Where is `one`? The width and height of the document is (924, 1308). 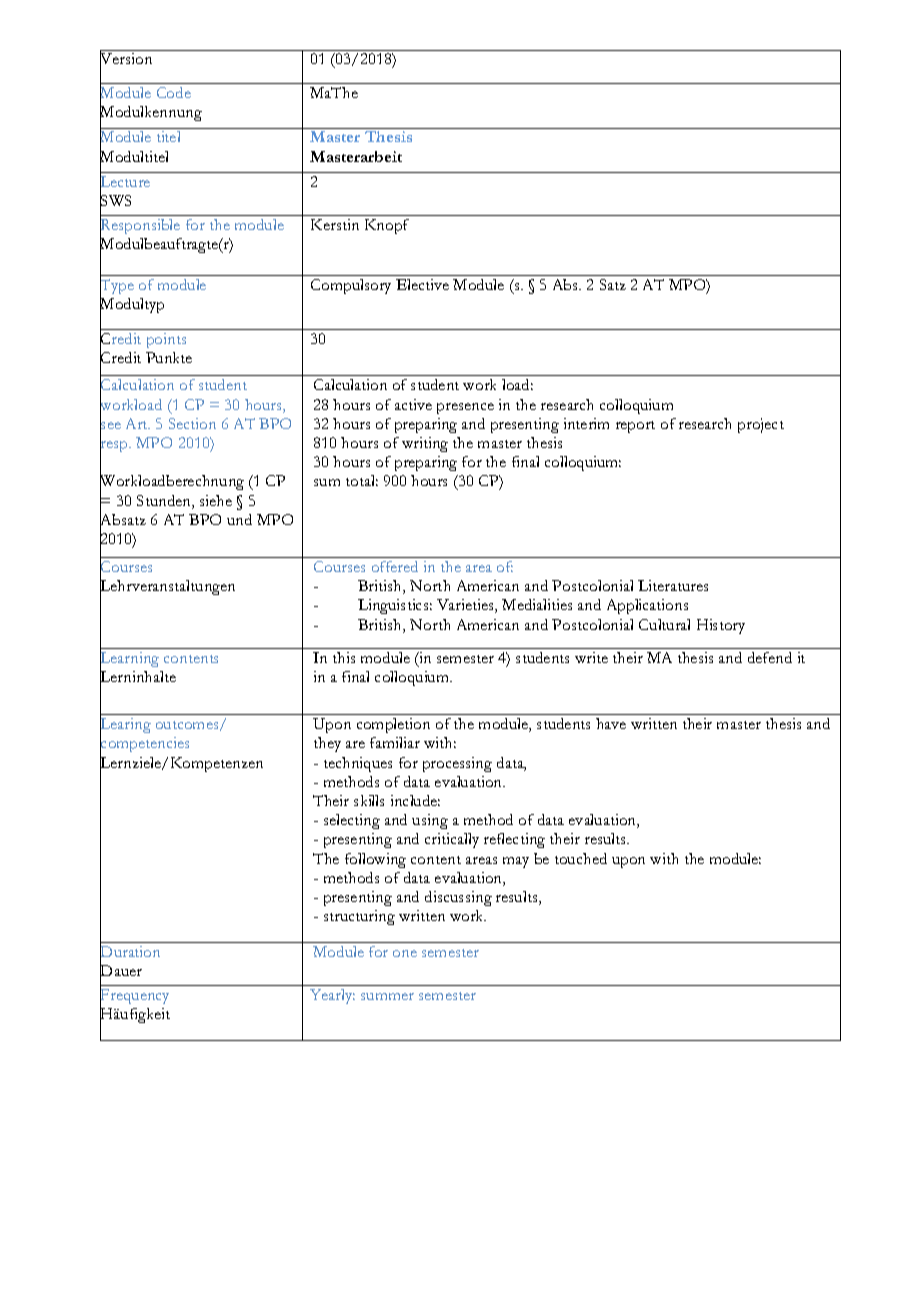
one is located at coordinates (405, 953).
